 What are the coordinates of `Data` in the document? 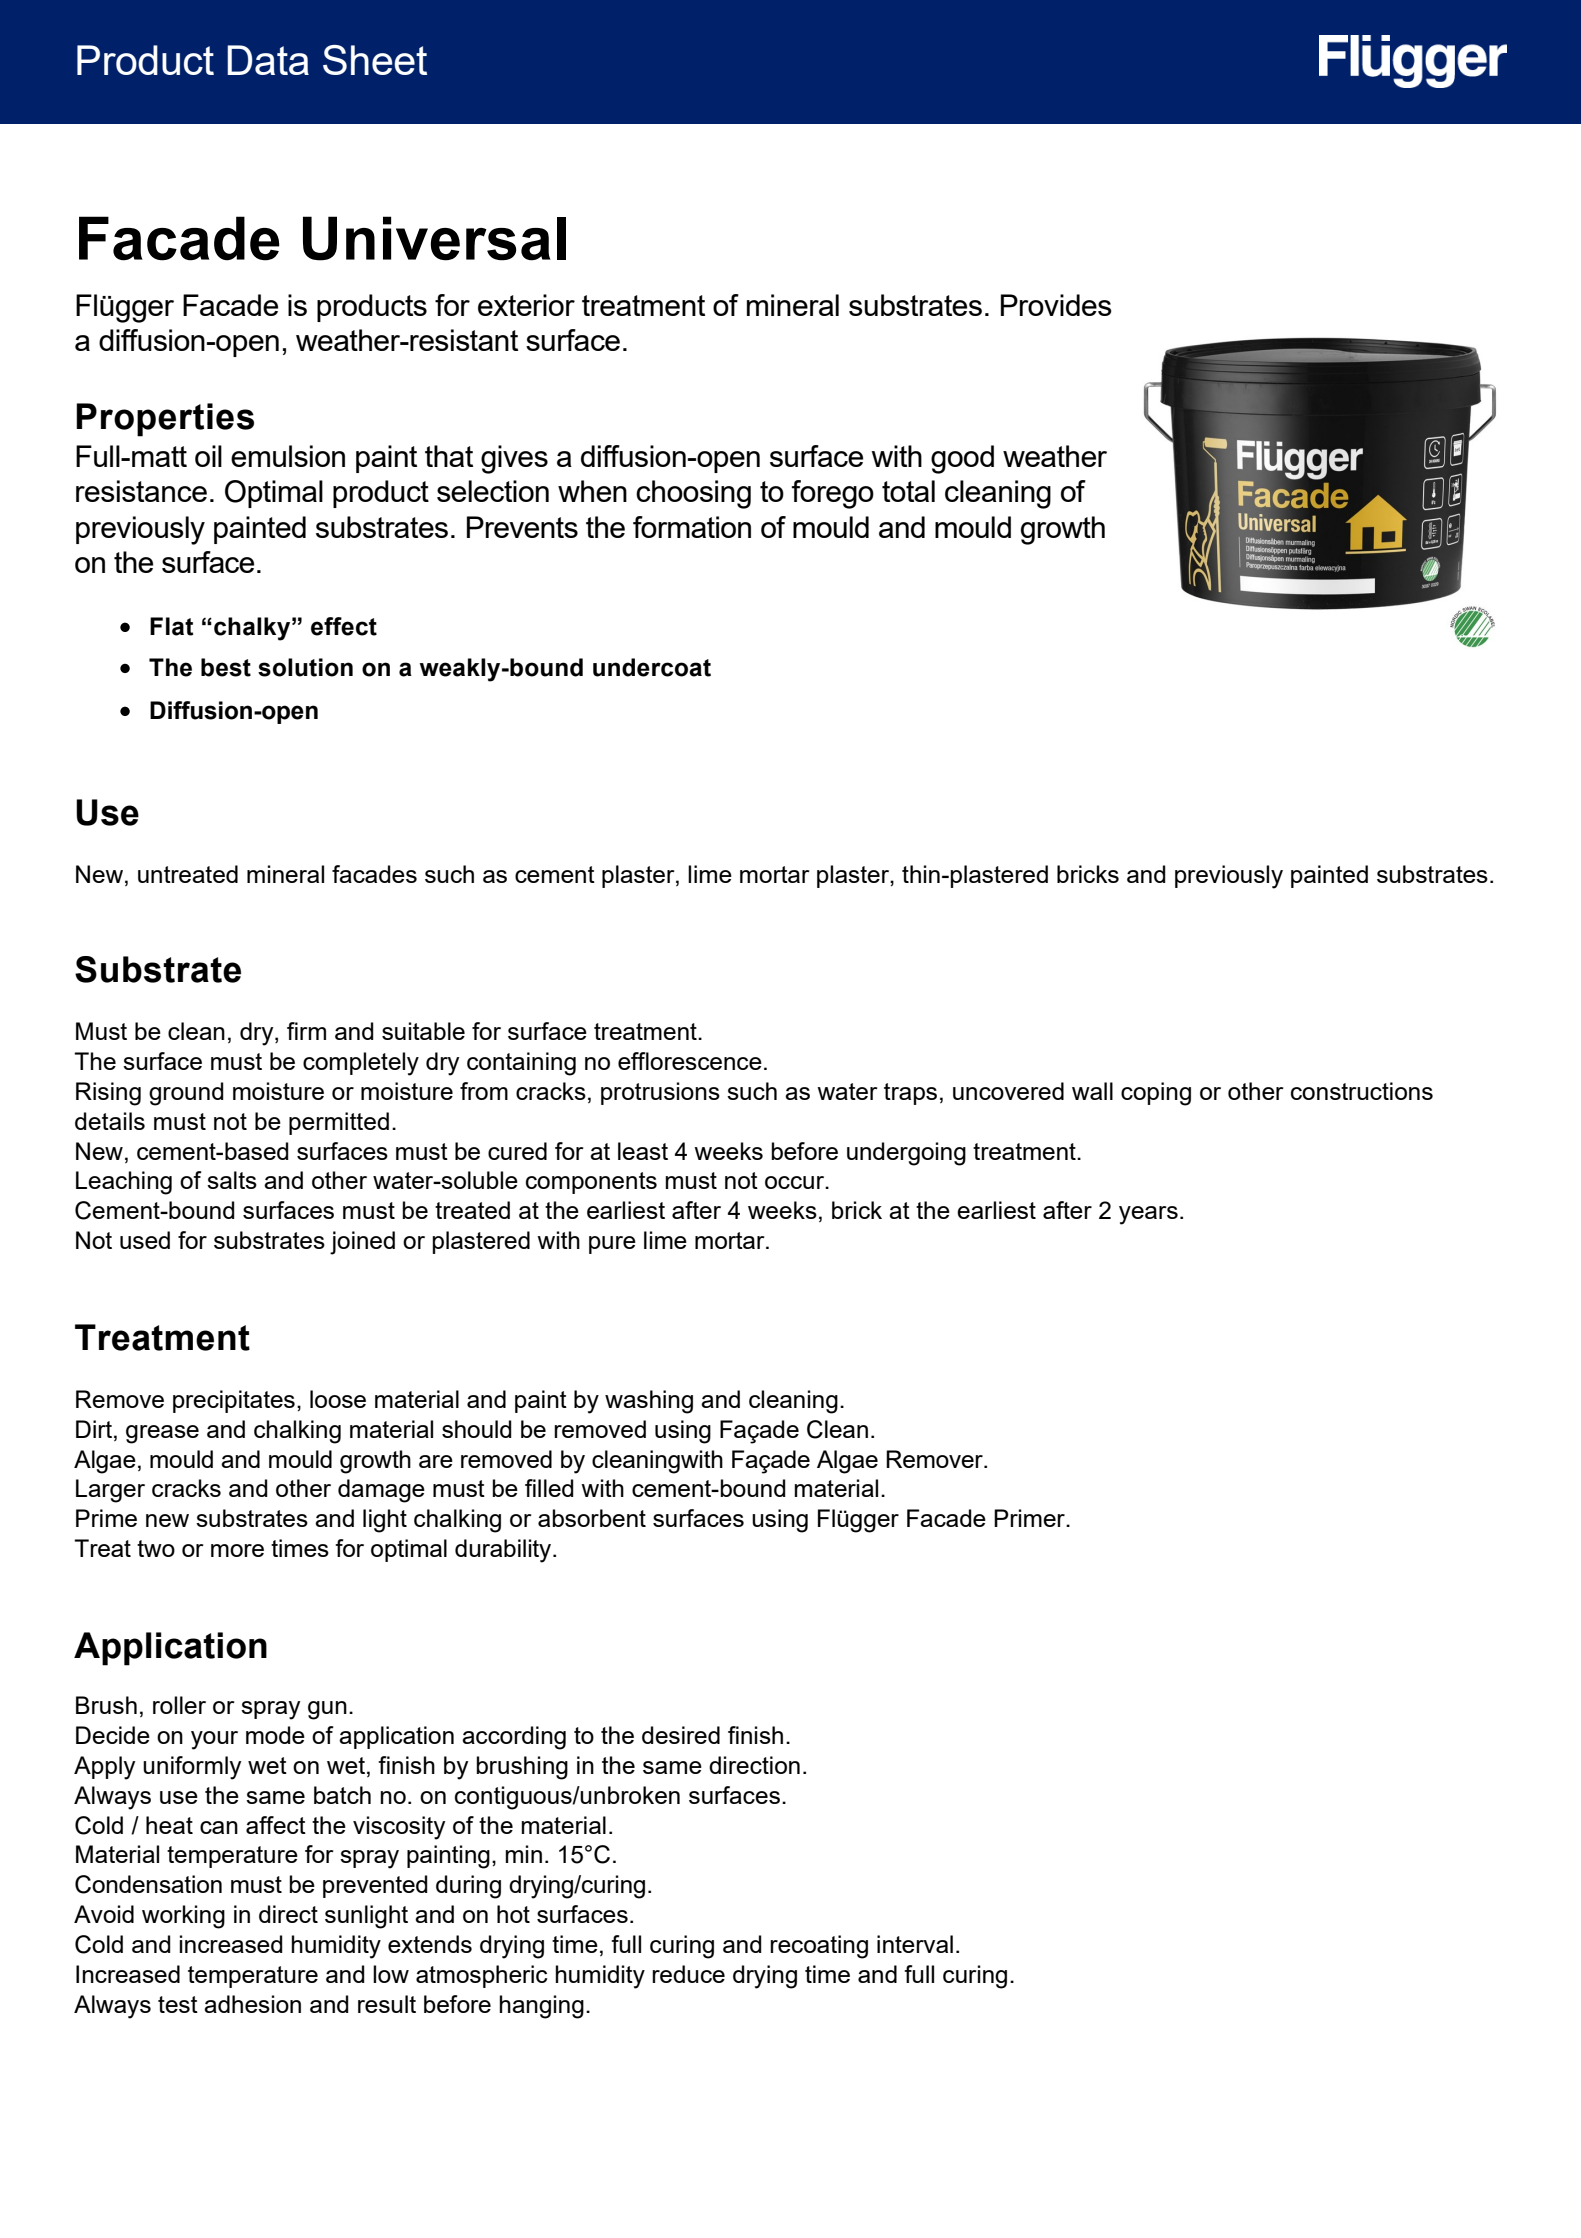 It's located at (268, 60).
